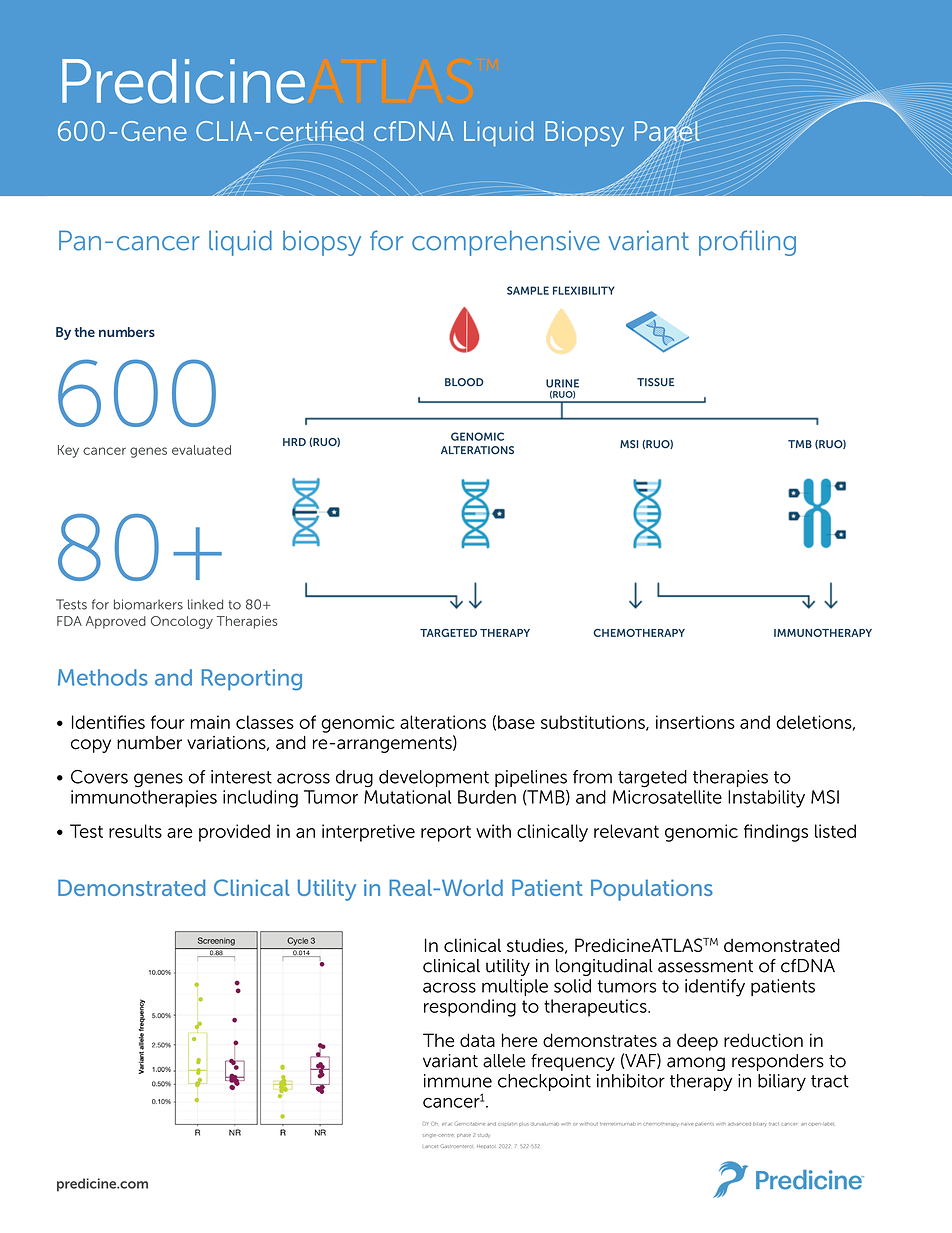 This screenshot has width=952, height=1233. What do you see at coordinates (464, 1135) in the screenshot?
I see `phase` at bounding box center [464, 1135].
